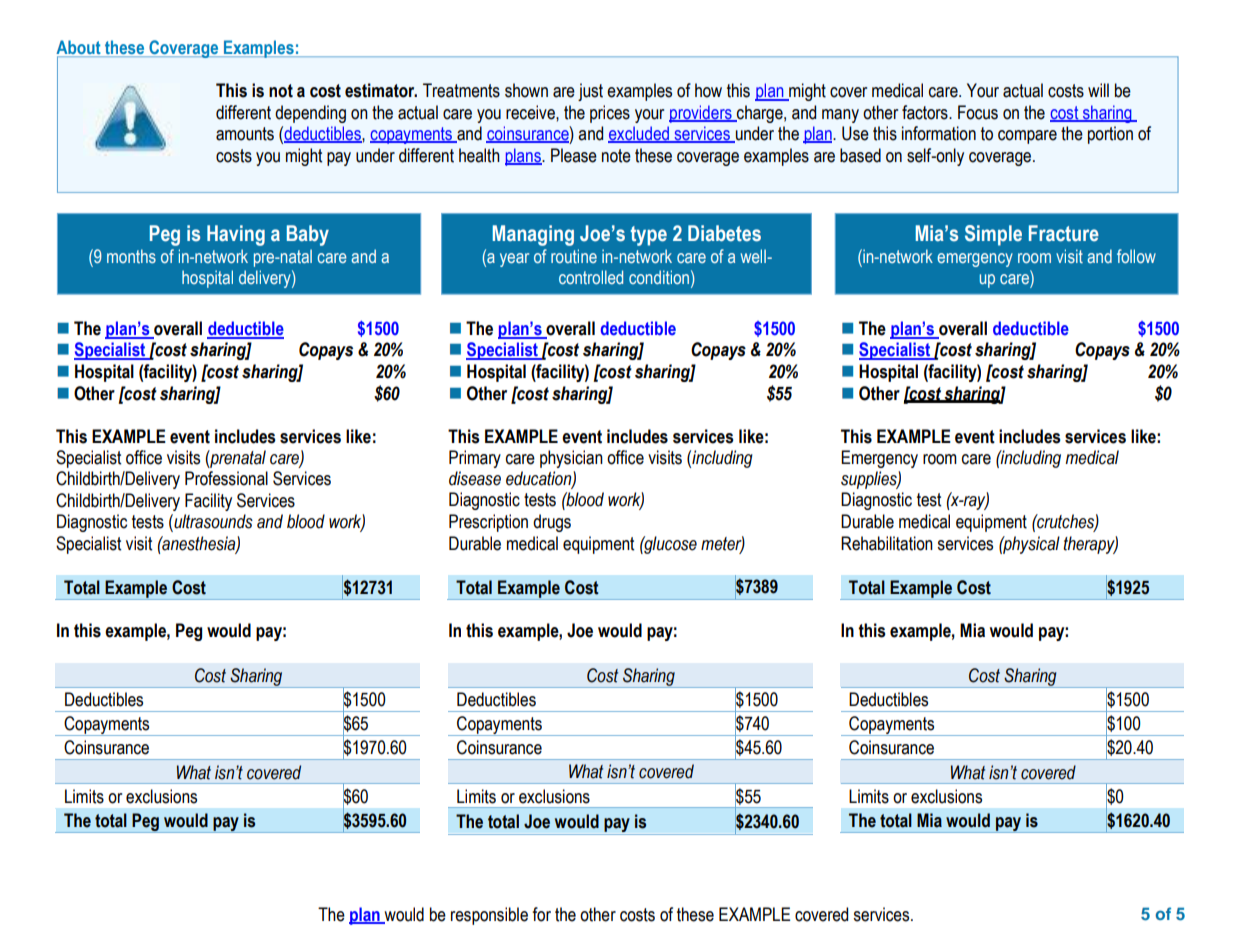 This document has width=1233, height=952. What do you see at coordinates (488, 523) in the document?
I see `Prescription` at bounding box center [488, 523].
